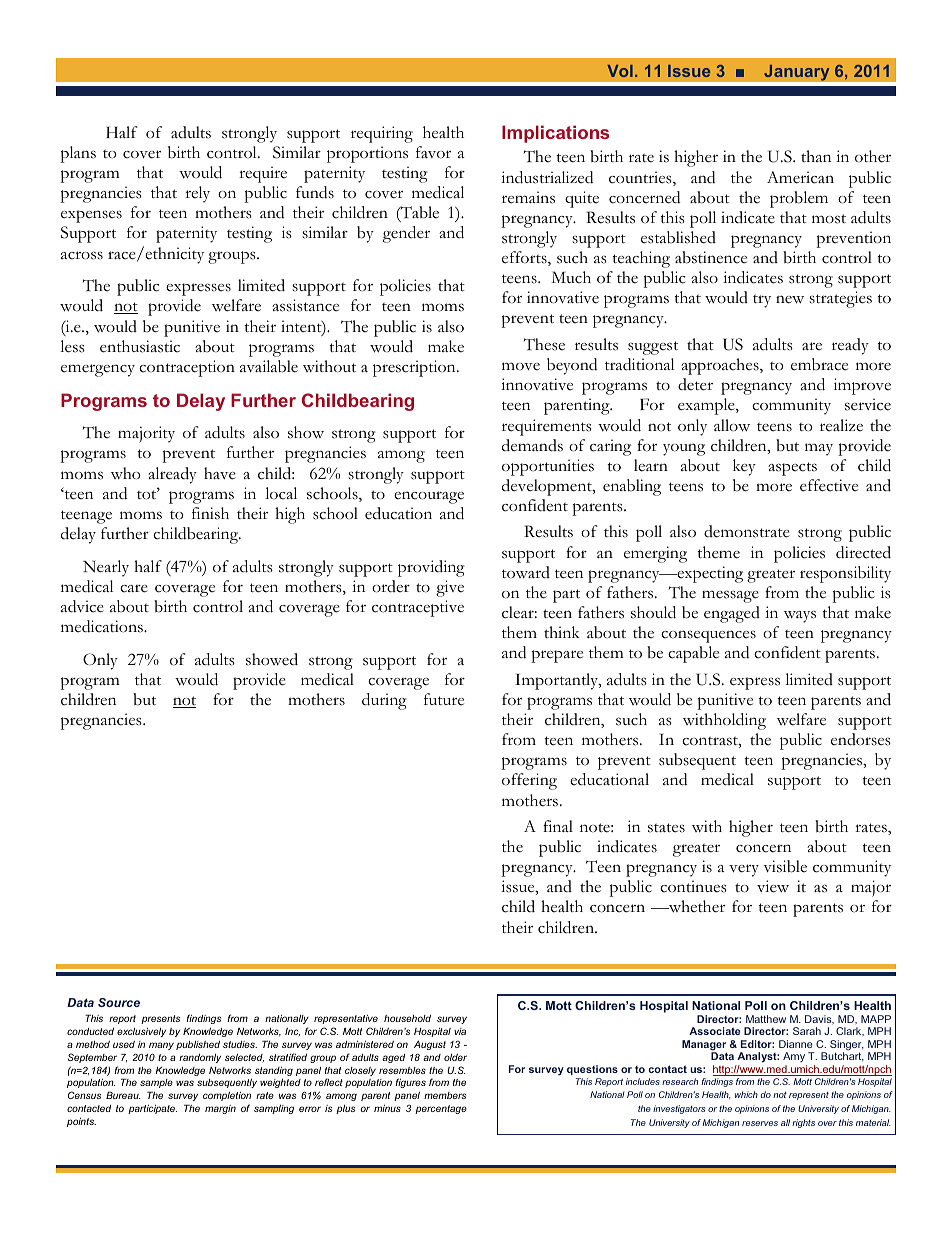 This document has height=1233, width=952. Describe the element at coordinates (156, 1083) in the document. I see `sample` at that location.
